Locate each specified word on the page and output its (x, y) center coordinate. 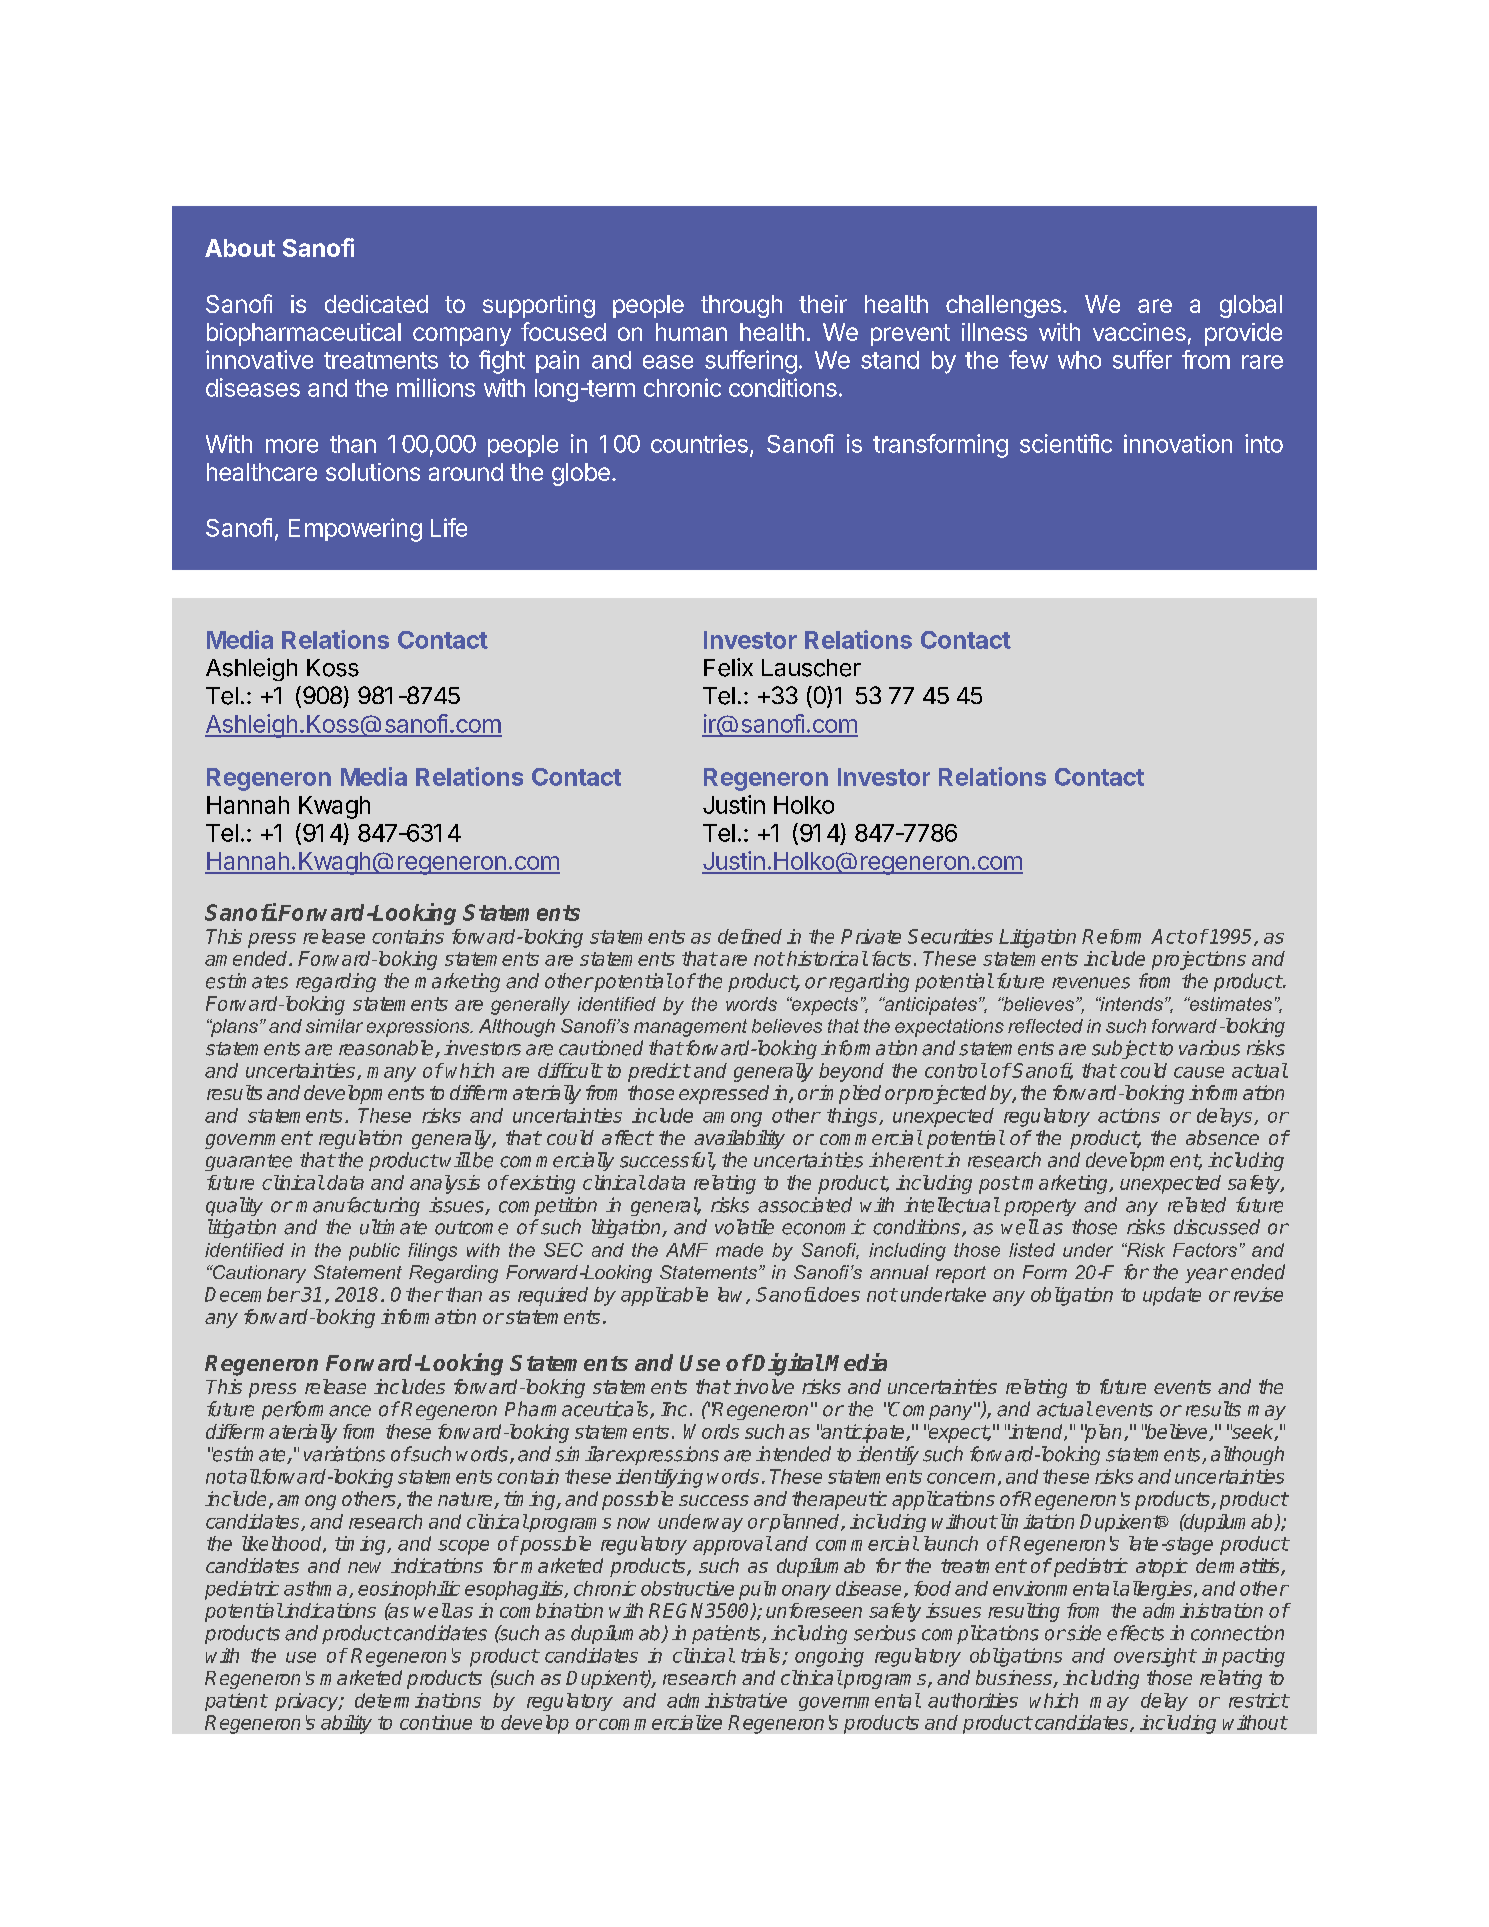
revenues (1091, 983)
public (374, 1252)
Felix (728, 667)
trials (762, 1656)
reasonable (387, 1049)
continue (436, 1722)
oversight (1155, 1657)
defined (750, 936)
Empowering (355, 530)
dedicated (376, 304)
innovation (1178, 443)
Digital (787, 1364)
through (741, 306)
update (1172, 1296)
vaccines (1139, 332)
